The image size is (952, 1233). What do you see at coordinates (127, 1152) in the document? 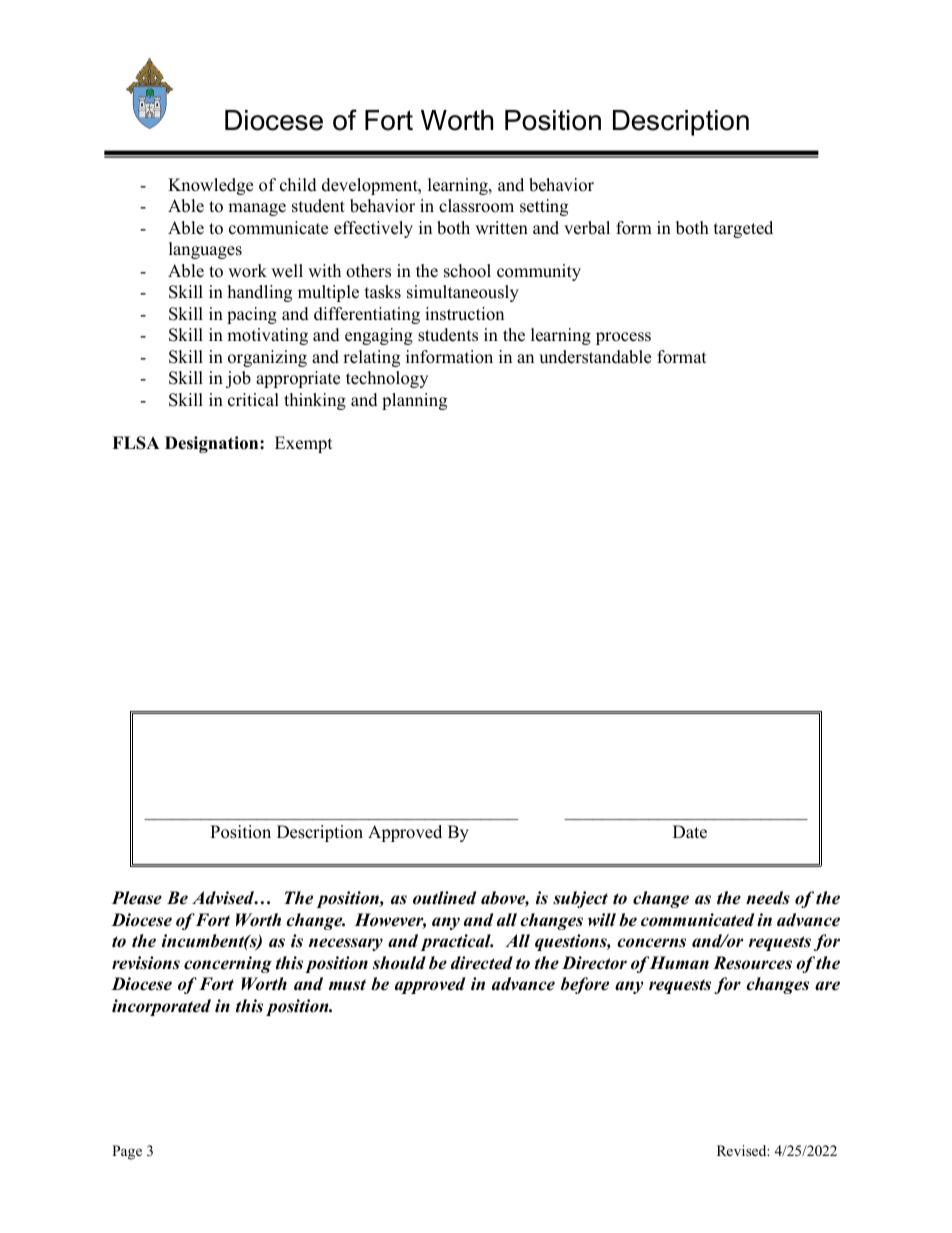
I see `Page` at bounding box center [127, 1152].
